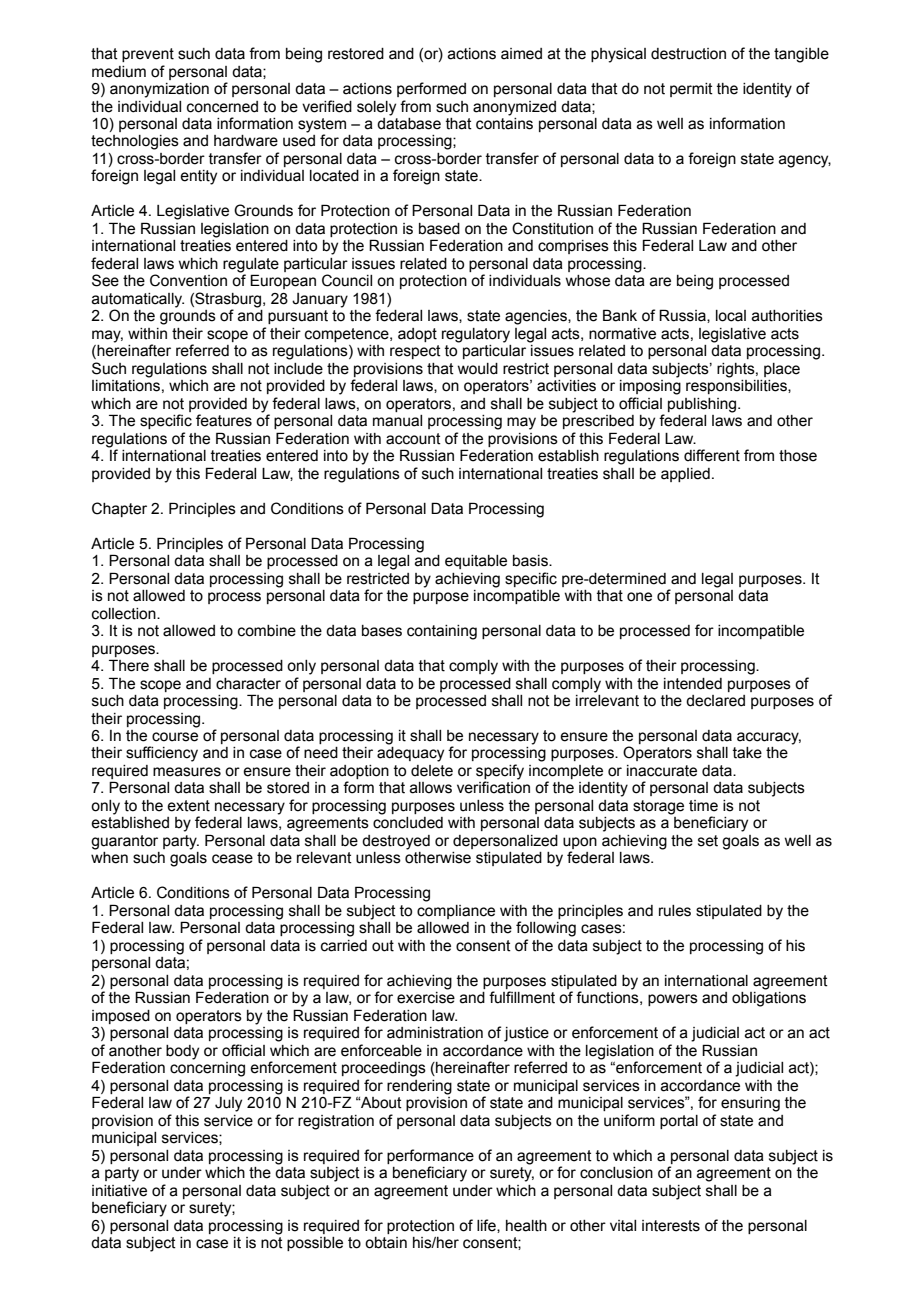  I want to click on contains, so click(504, 122).
